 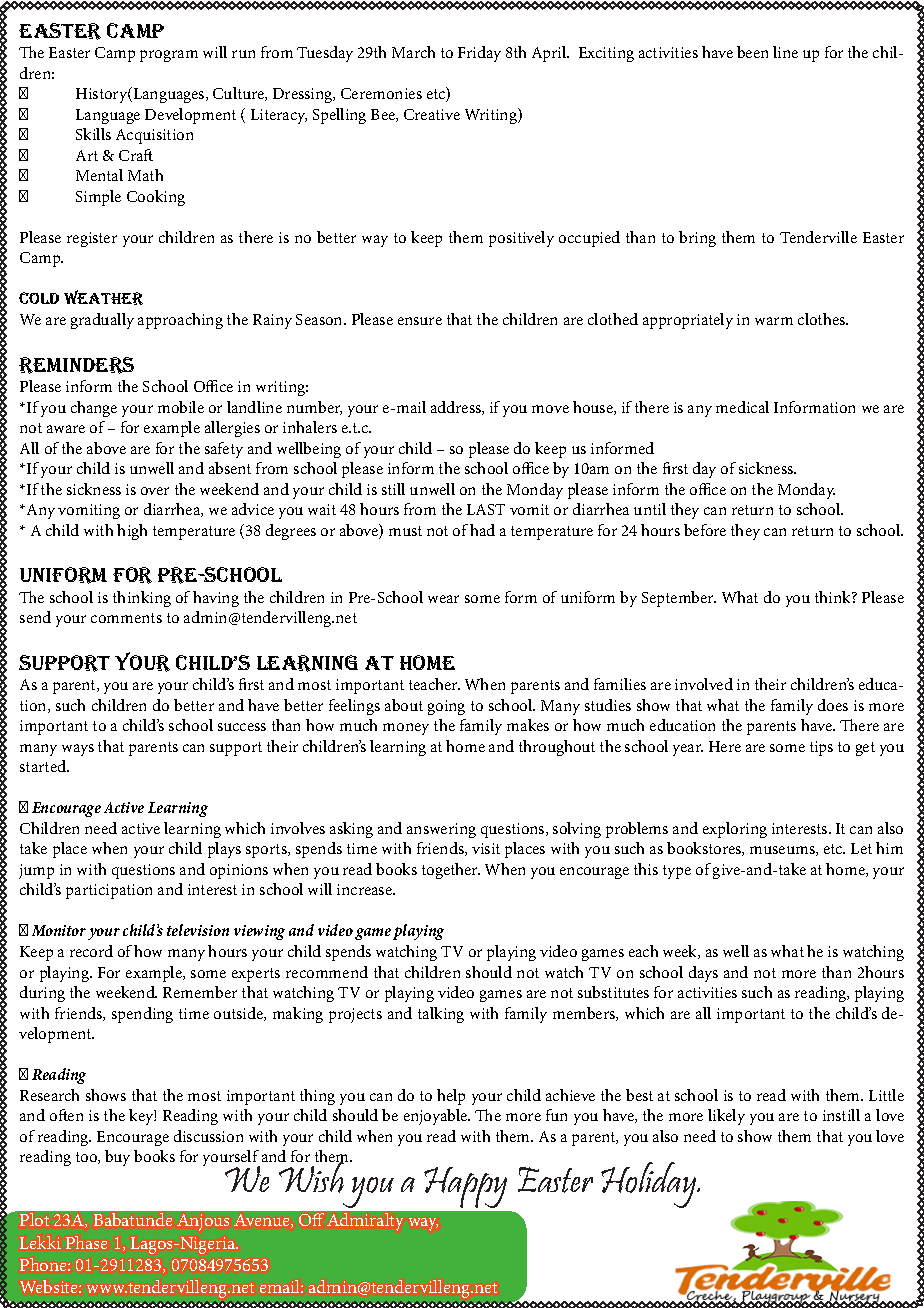 I want to click on days, so click(x=703, y=974).
